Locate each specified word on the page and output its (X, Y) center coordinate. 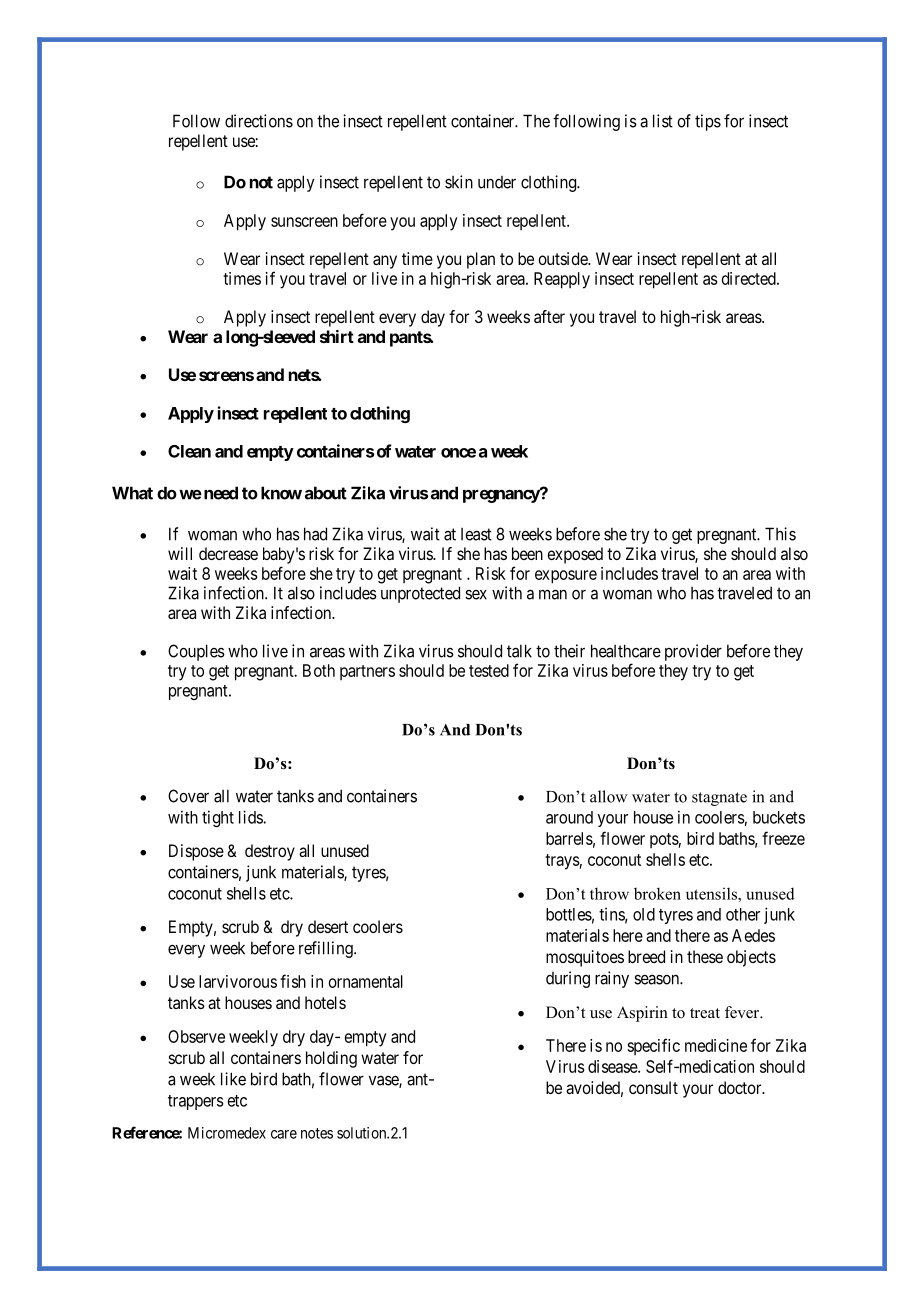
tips (708, 122)
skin (459, 182)
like (233, 1079)
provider (693, 652)
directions (259, 121)
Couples (196, 652)
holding (331, 1059)
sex (476, 595)
